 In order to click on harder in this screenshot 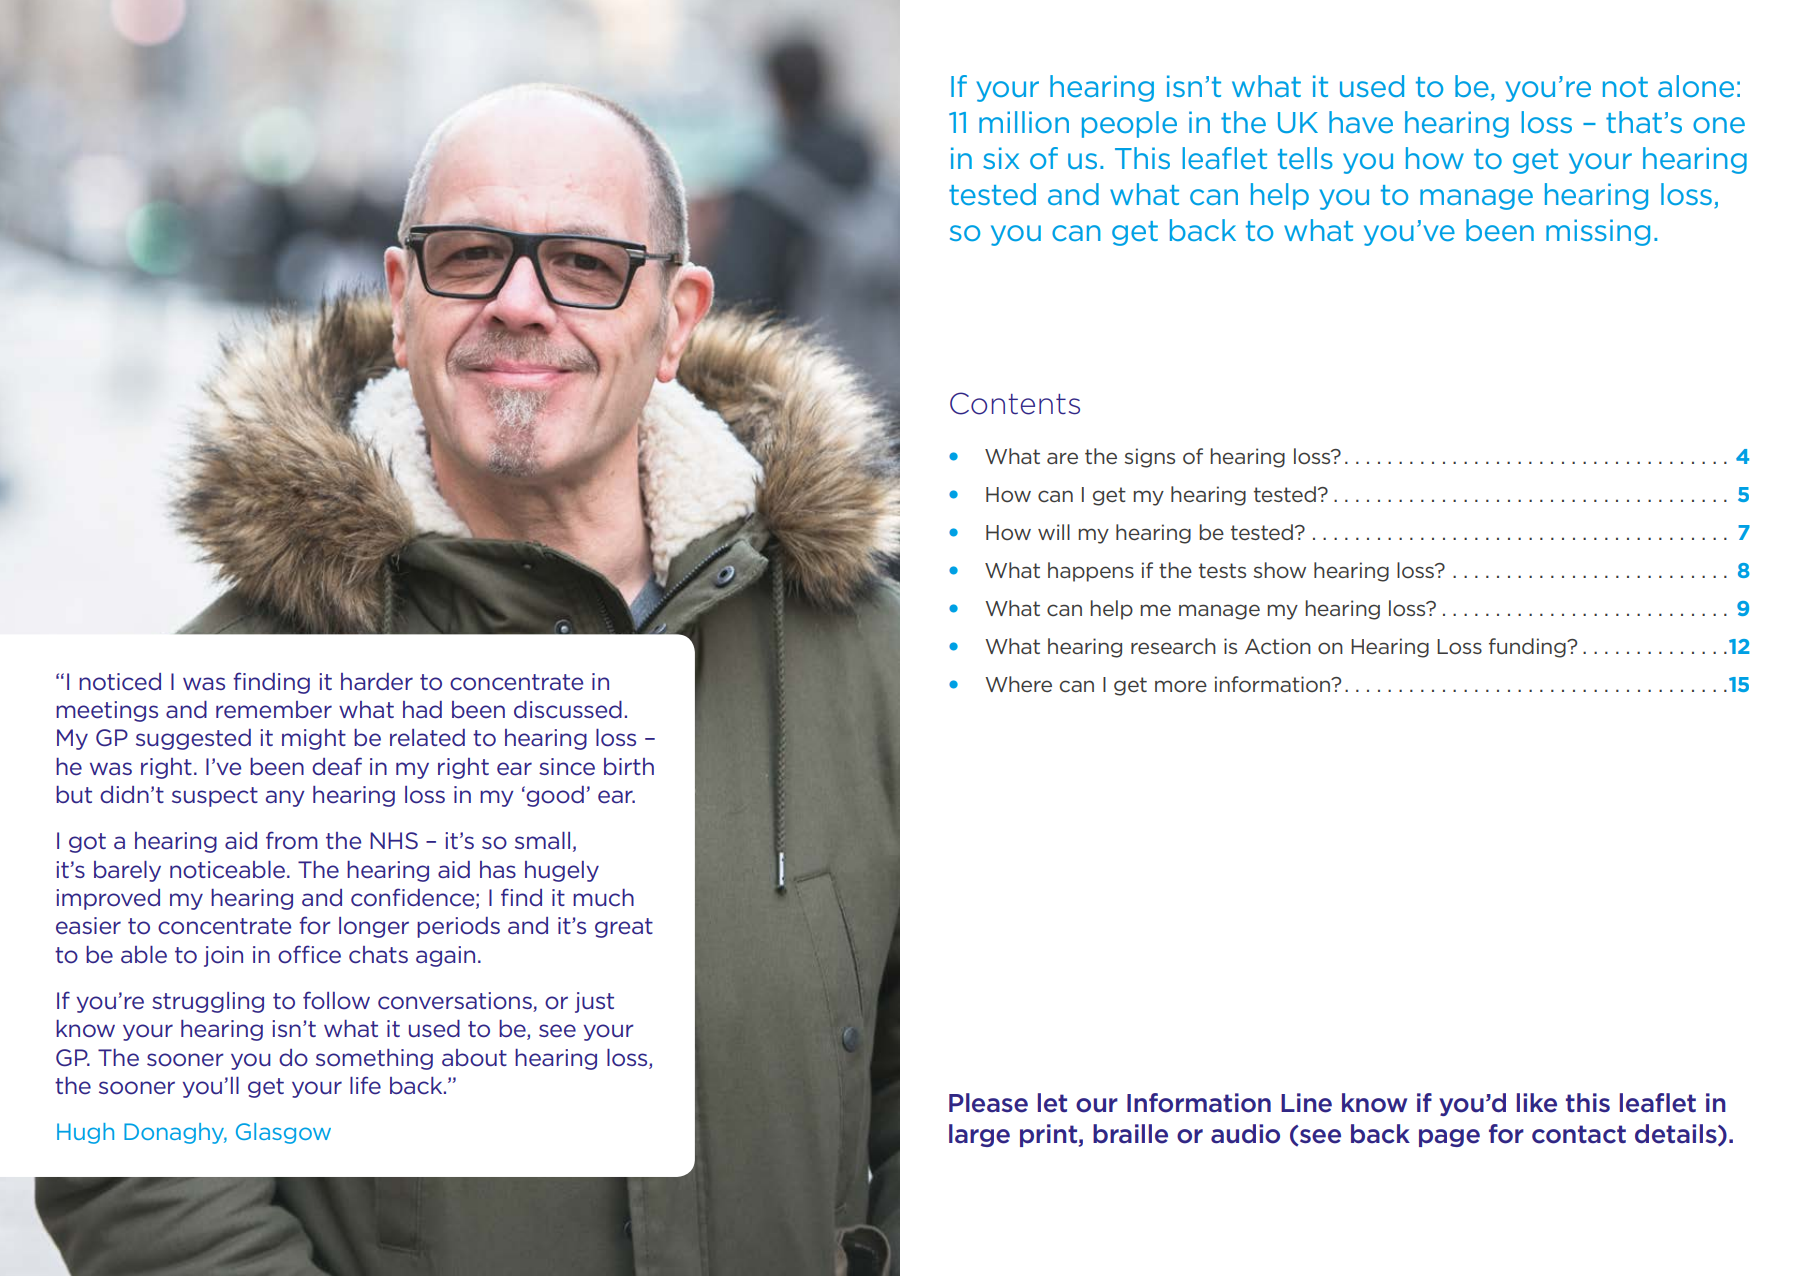, I will do `click(377, 682)`.
